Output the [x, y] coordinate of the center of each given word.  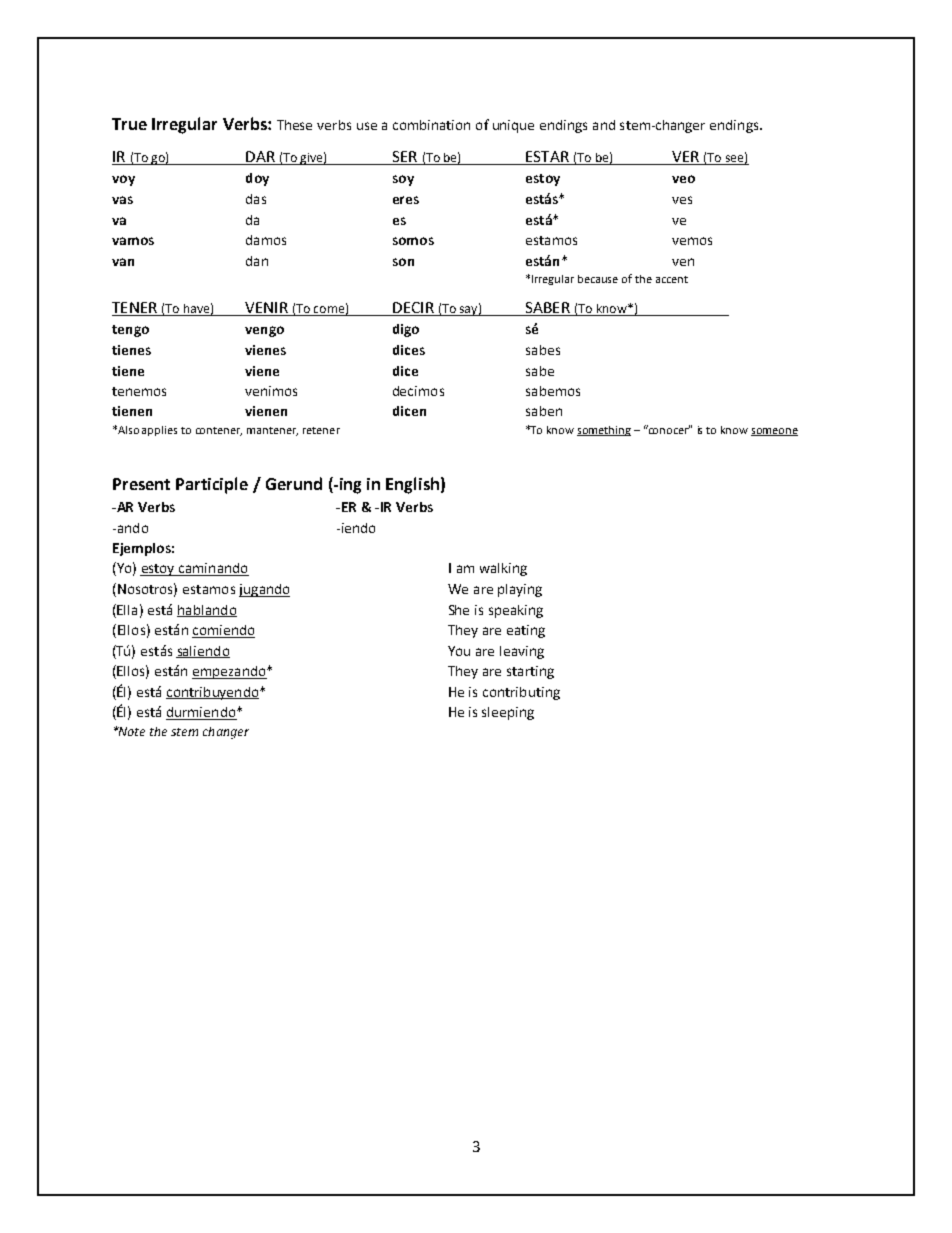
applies [159, 431]
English [412, 485]
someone [774, 432]
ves [682, 200]
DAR [260, 158]
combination [431, 125]
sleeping [508, 713]
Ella [127, 610]
